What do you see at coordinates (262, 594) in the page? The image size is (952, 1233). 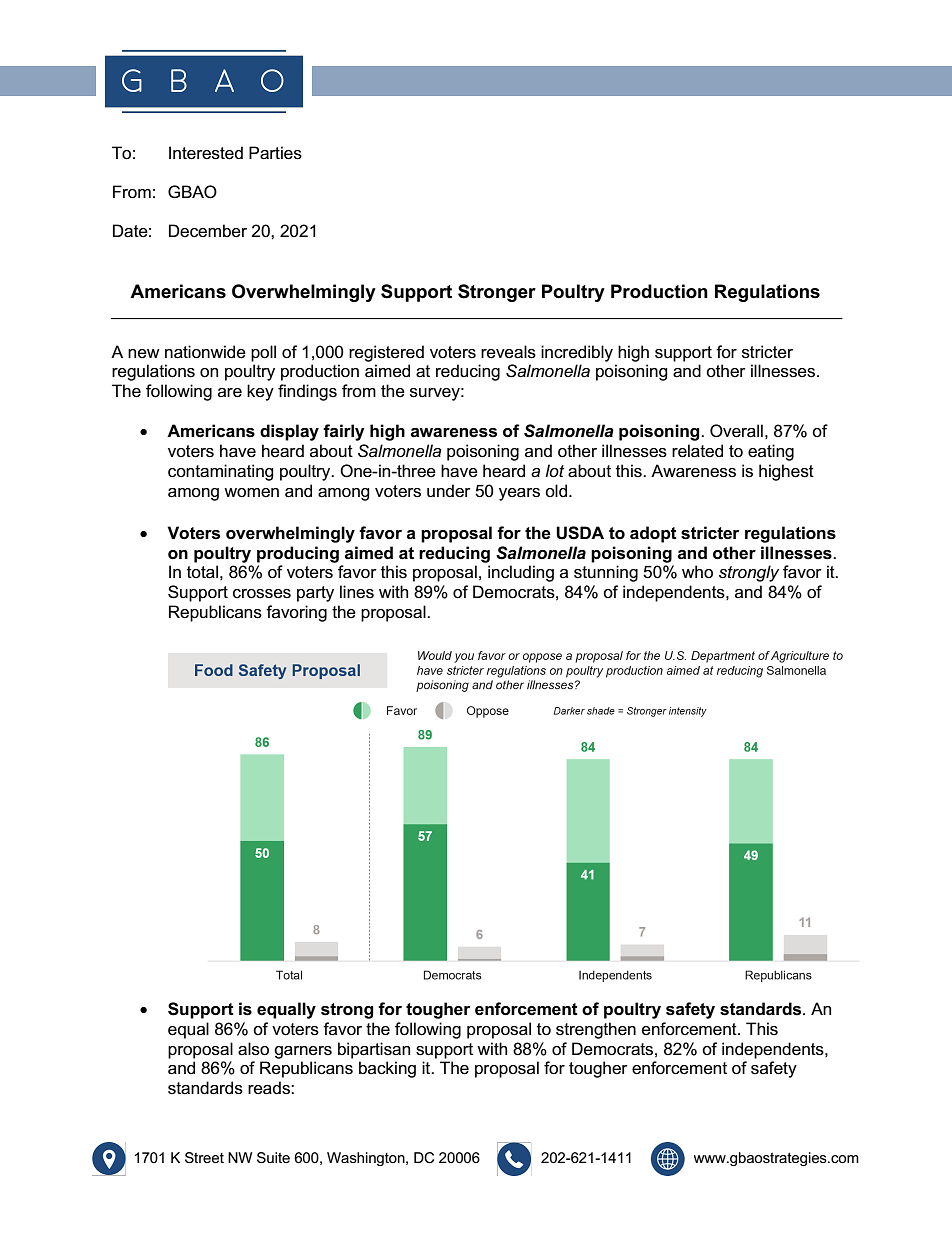 I see `crosses` at bounding box center [262, 594].
